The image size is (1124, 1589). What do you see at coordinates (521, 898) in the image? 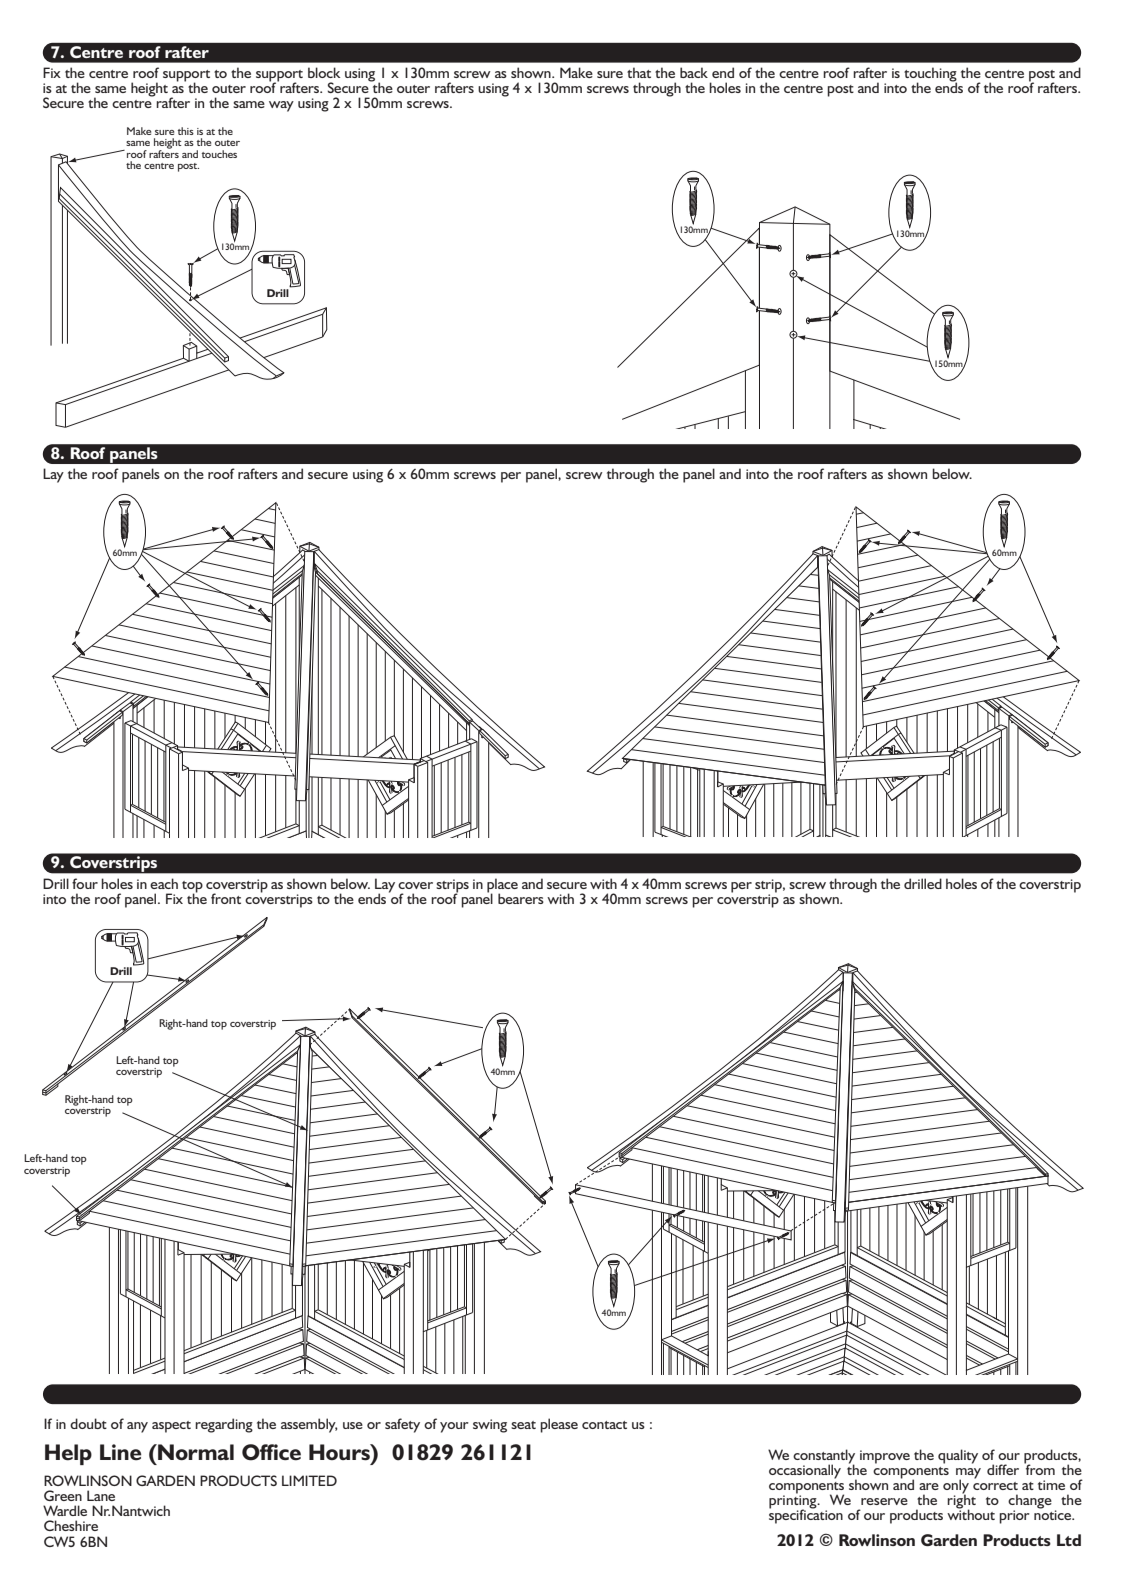
I see `bearers` at bounding box center [521, 898].
